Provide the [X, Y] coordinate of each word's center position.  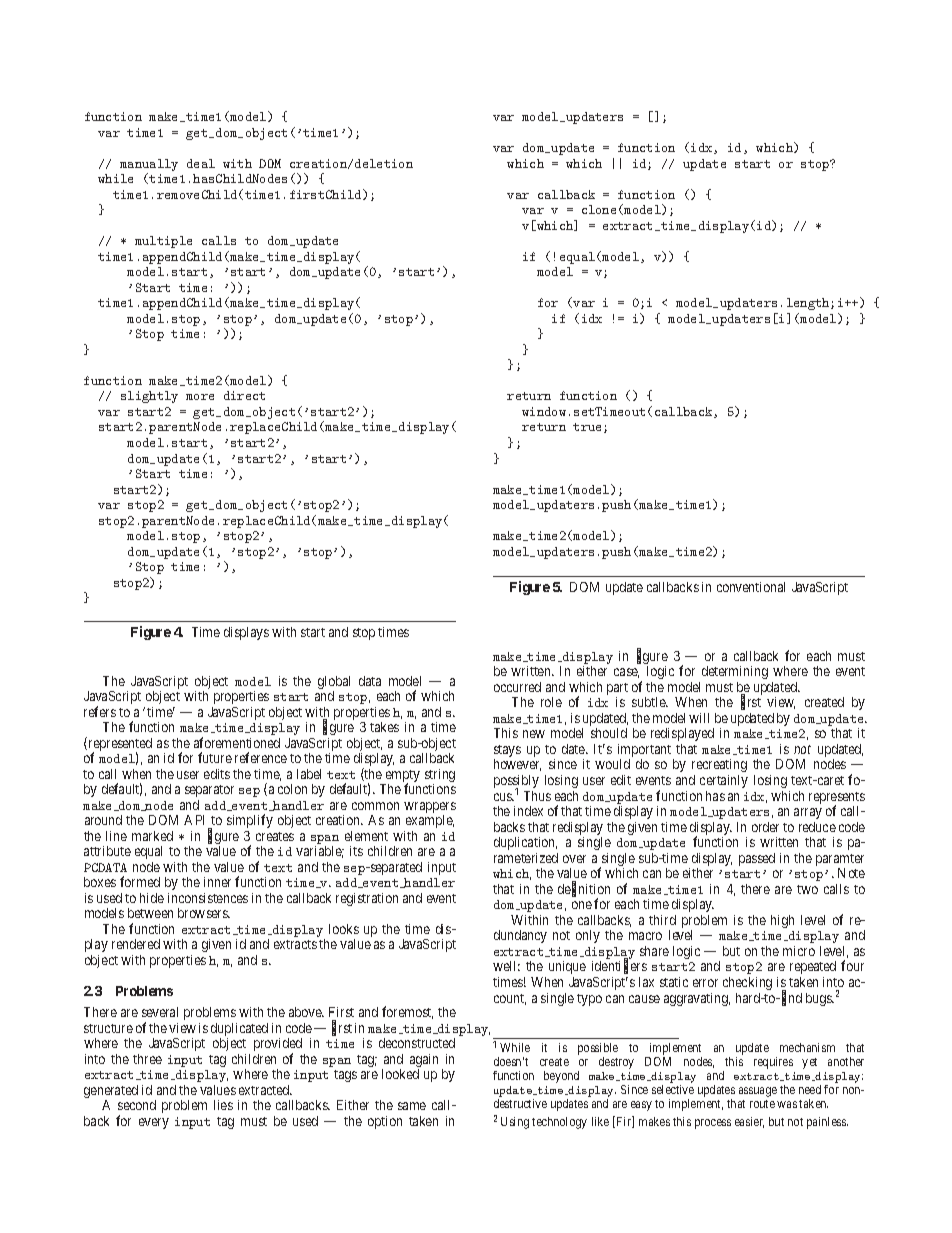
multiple [163, 242]
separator [209, 791]
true [589, 428]
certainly [724, 781]
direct [244, 395]
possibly [516, 783]
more [200, 397]
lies [223, 1105]
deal [201, 163]
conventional [751, 587]
